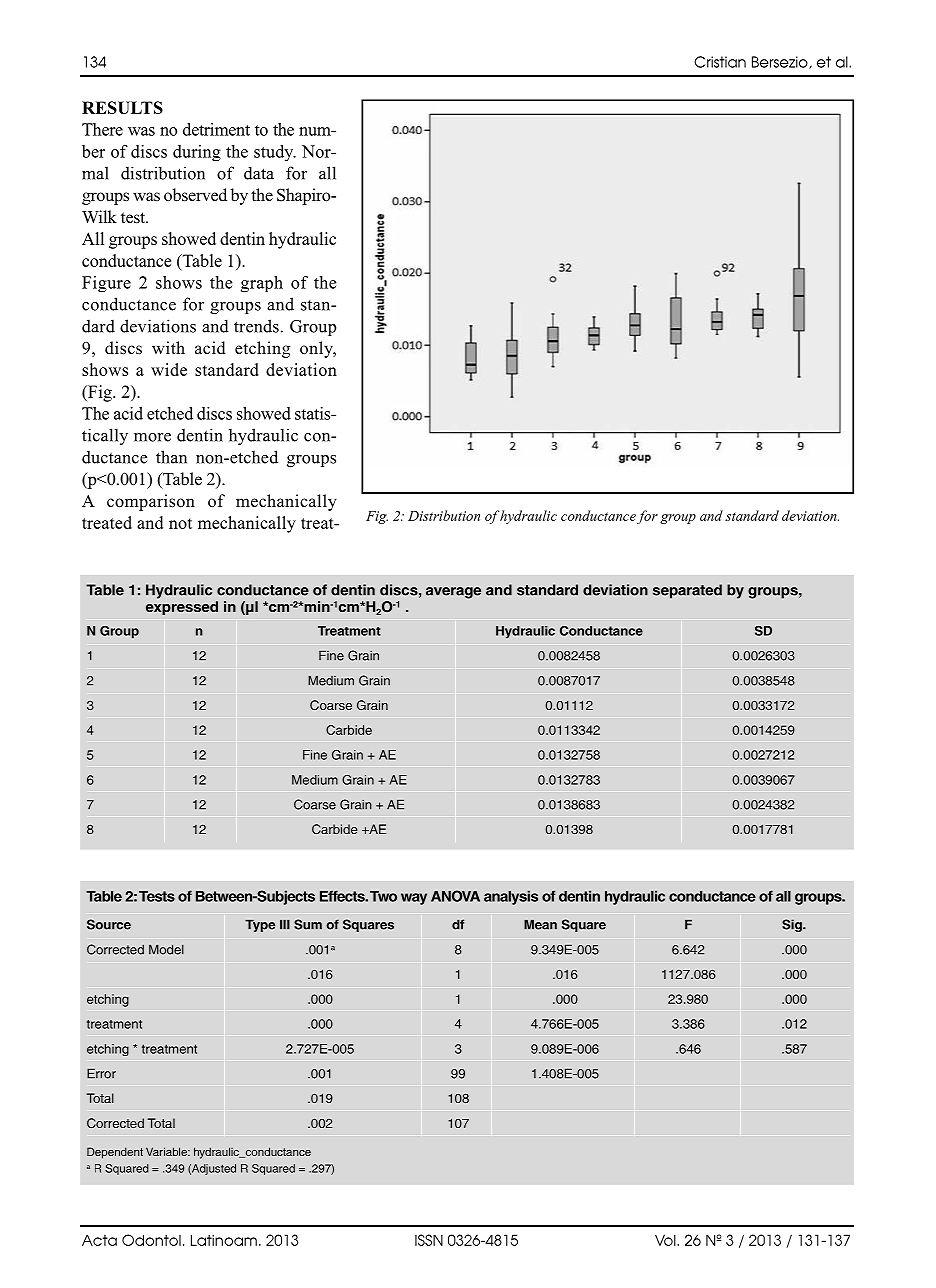  I want to click on study, so click(275, 153).
